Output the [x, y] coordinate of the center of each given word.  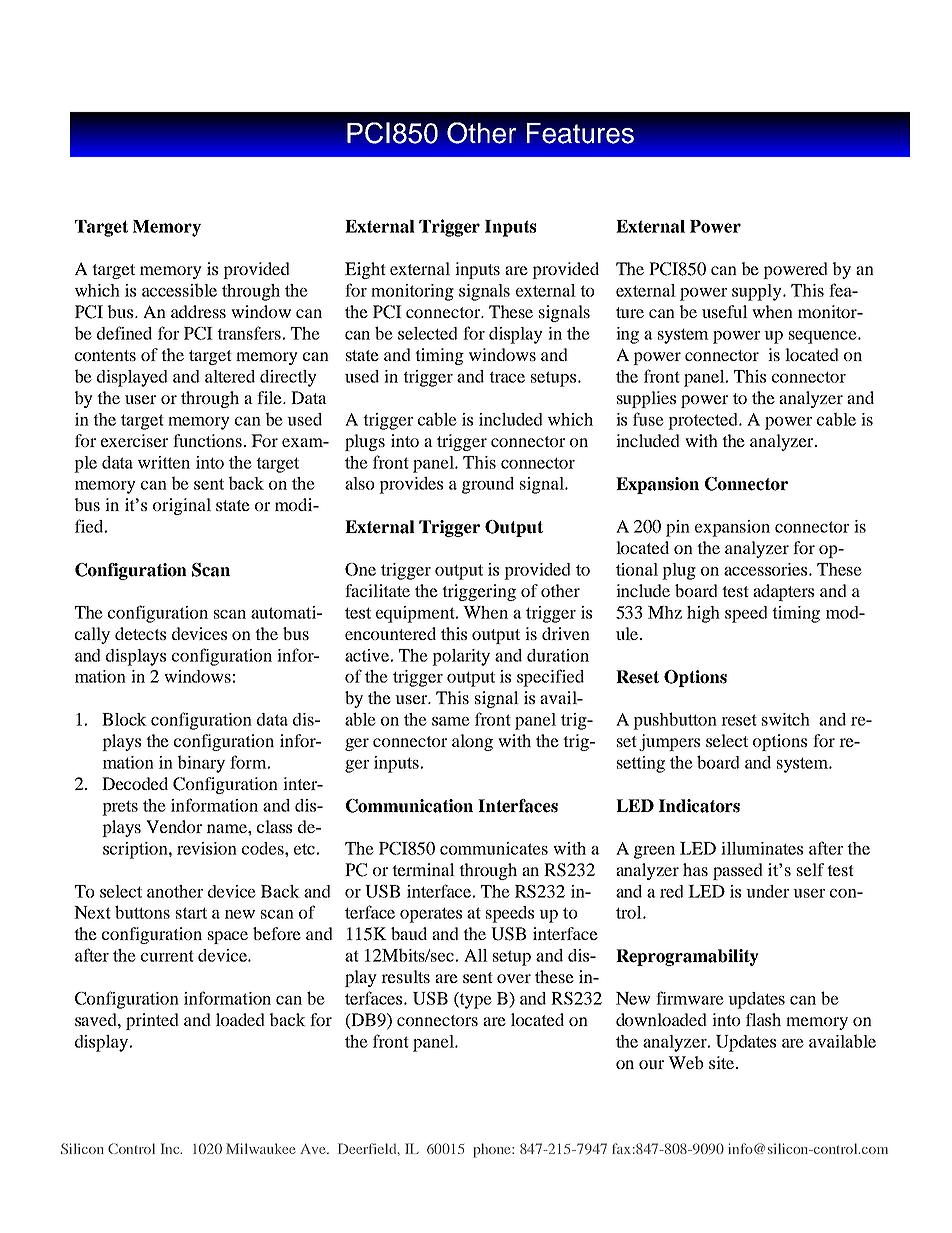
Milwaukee [261, 1148]
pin [678, 528]
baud [409, 933]
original [182, 506]
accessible [179, 290]
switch [786, 719]
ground [488, 485]
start [191, 913]
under [767, 891]
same [451, 721]
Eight [365, 270]
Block [124, 719]
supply [758, 292]
